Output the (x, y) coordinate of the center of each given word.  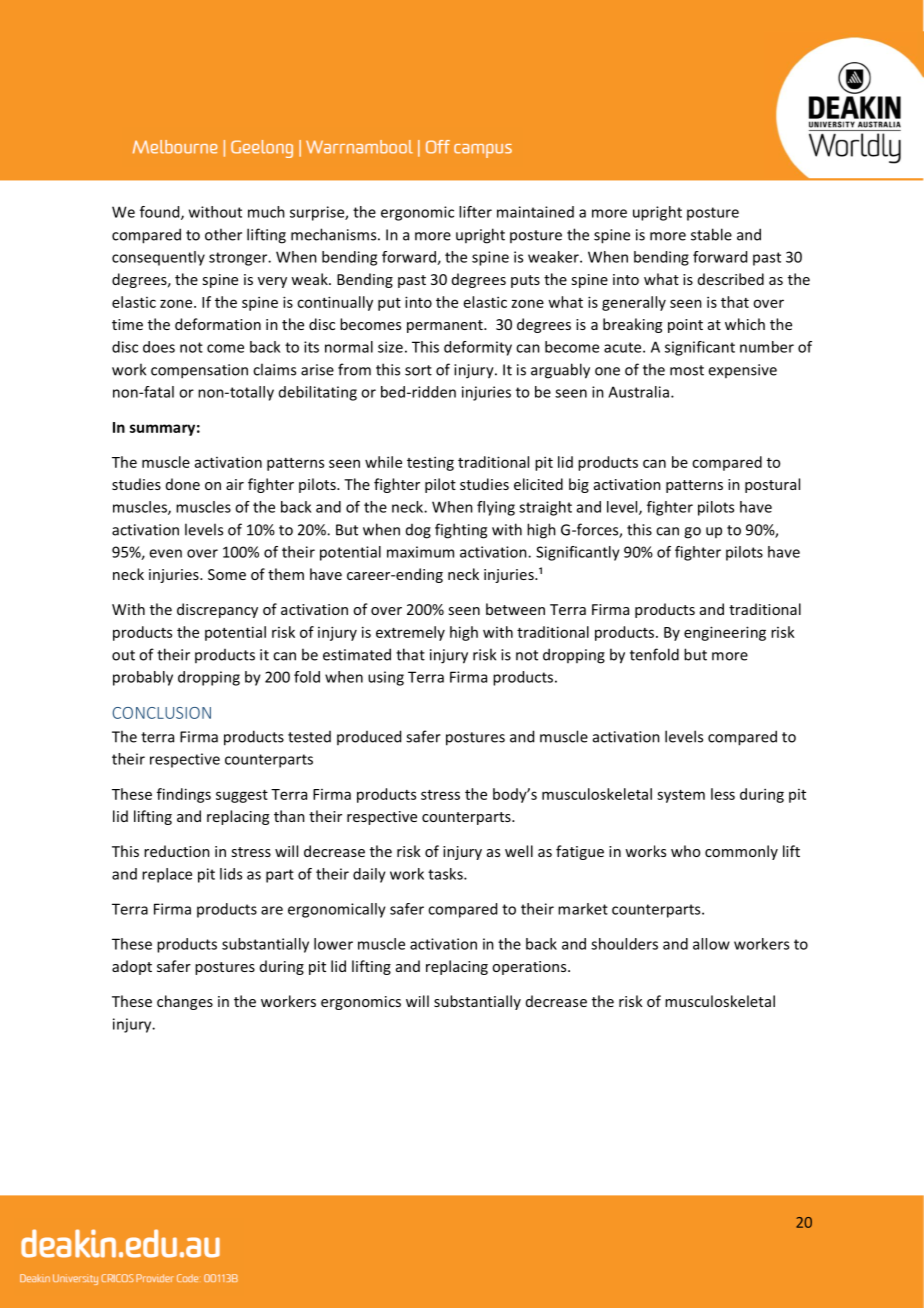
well (519, 851)
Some (227, 574)
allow (711, 944)
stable (711, 234)
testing (430, 463)
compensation (199, 371)
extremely (410, 633)
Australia (638, 392)
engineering (725, 633)
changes (185, 1002)
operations (530, 968)
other (223, 234)
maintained (535, 212)
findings (184, 795)
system (681, 796)
